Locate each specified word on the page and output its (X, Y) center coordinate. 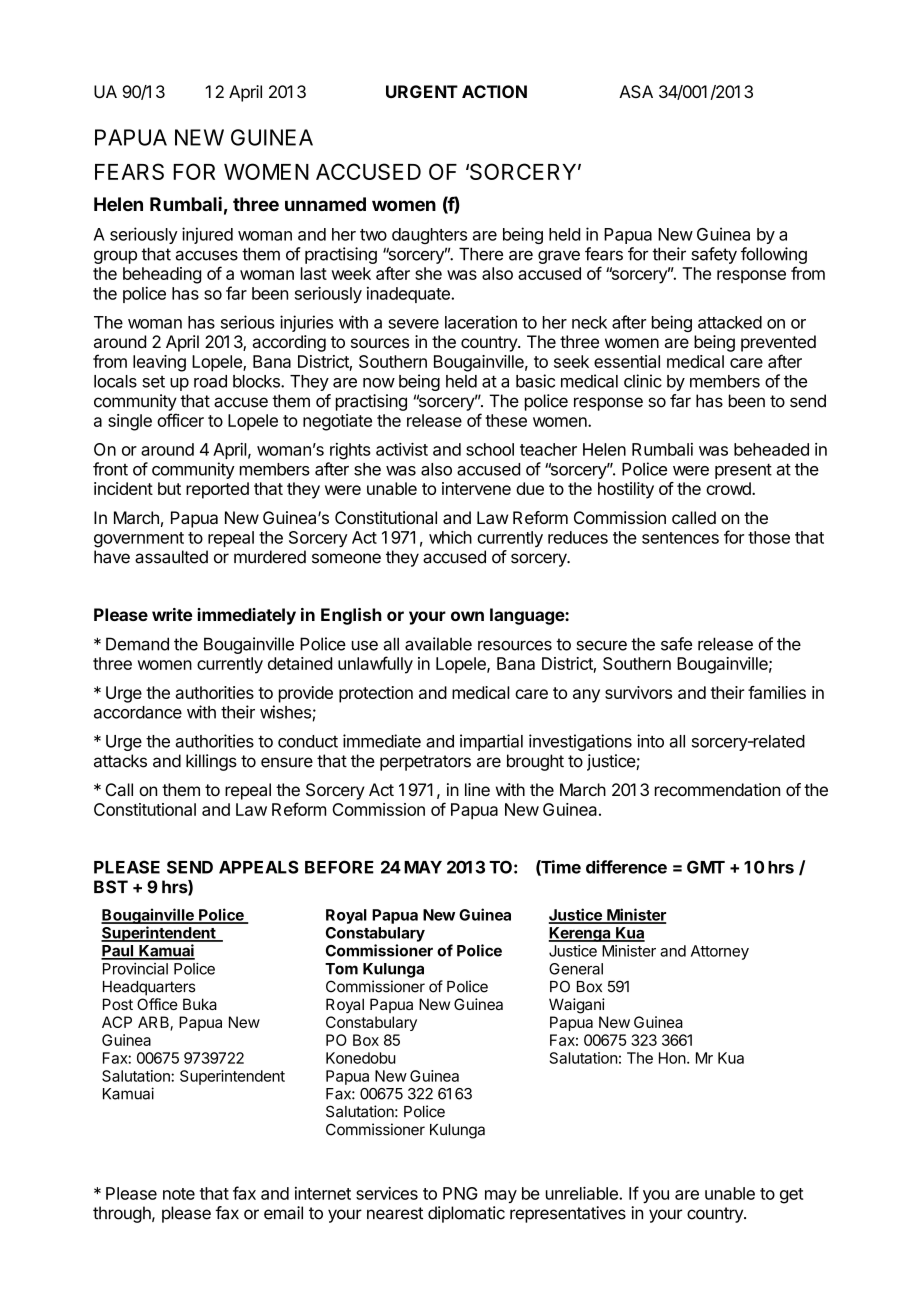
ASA (636, 91)
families (777, 692)
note (179, 1194)
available (438, 644)
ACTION (494, 91)
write (172, 614)
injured (207, 235)
